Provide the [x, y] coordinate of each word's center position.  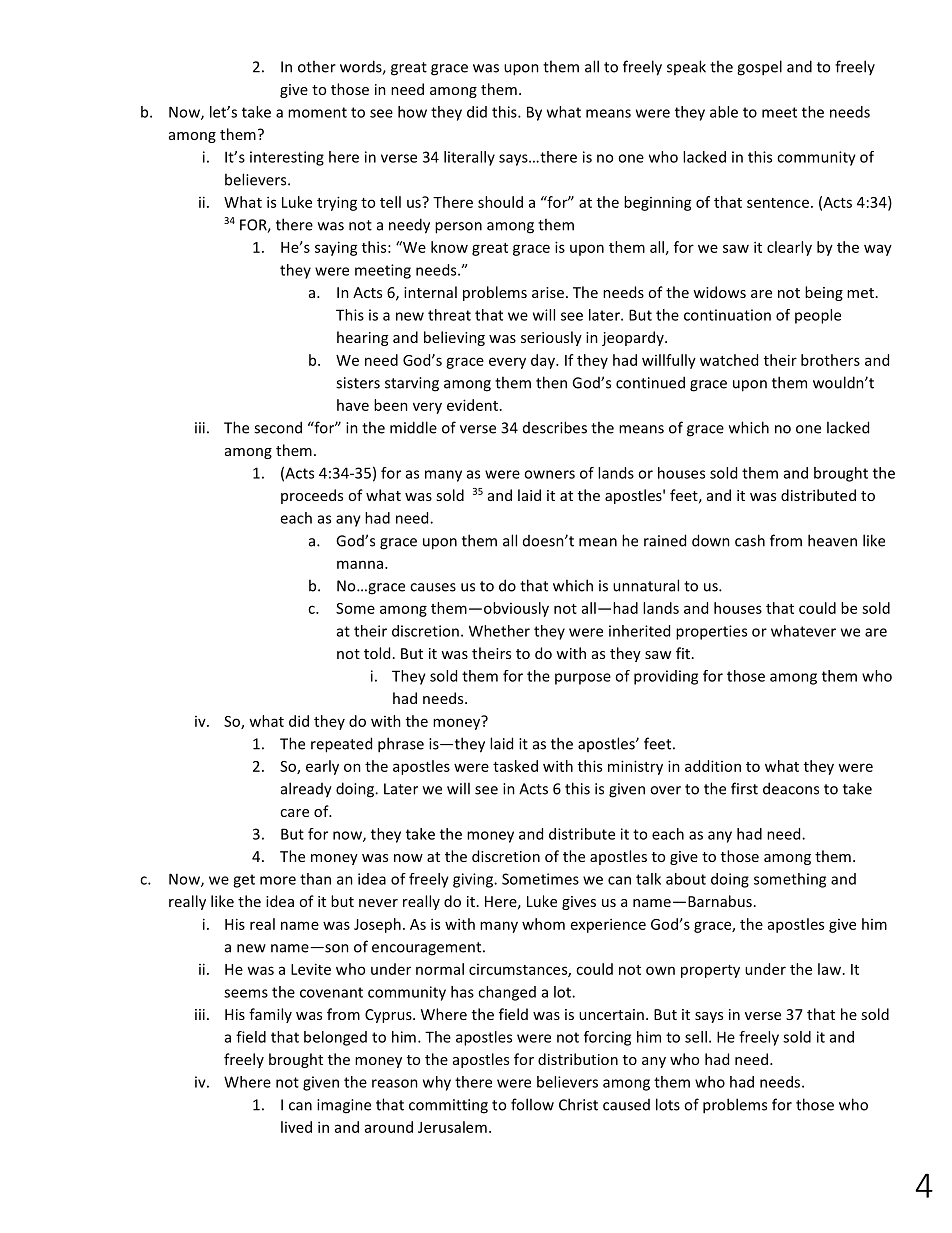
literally [469, 158]
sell [696, 1037]
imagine [344, 1106]
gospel [759, 68]
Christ [578, 1104]
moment [317, 112]
